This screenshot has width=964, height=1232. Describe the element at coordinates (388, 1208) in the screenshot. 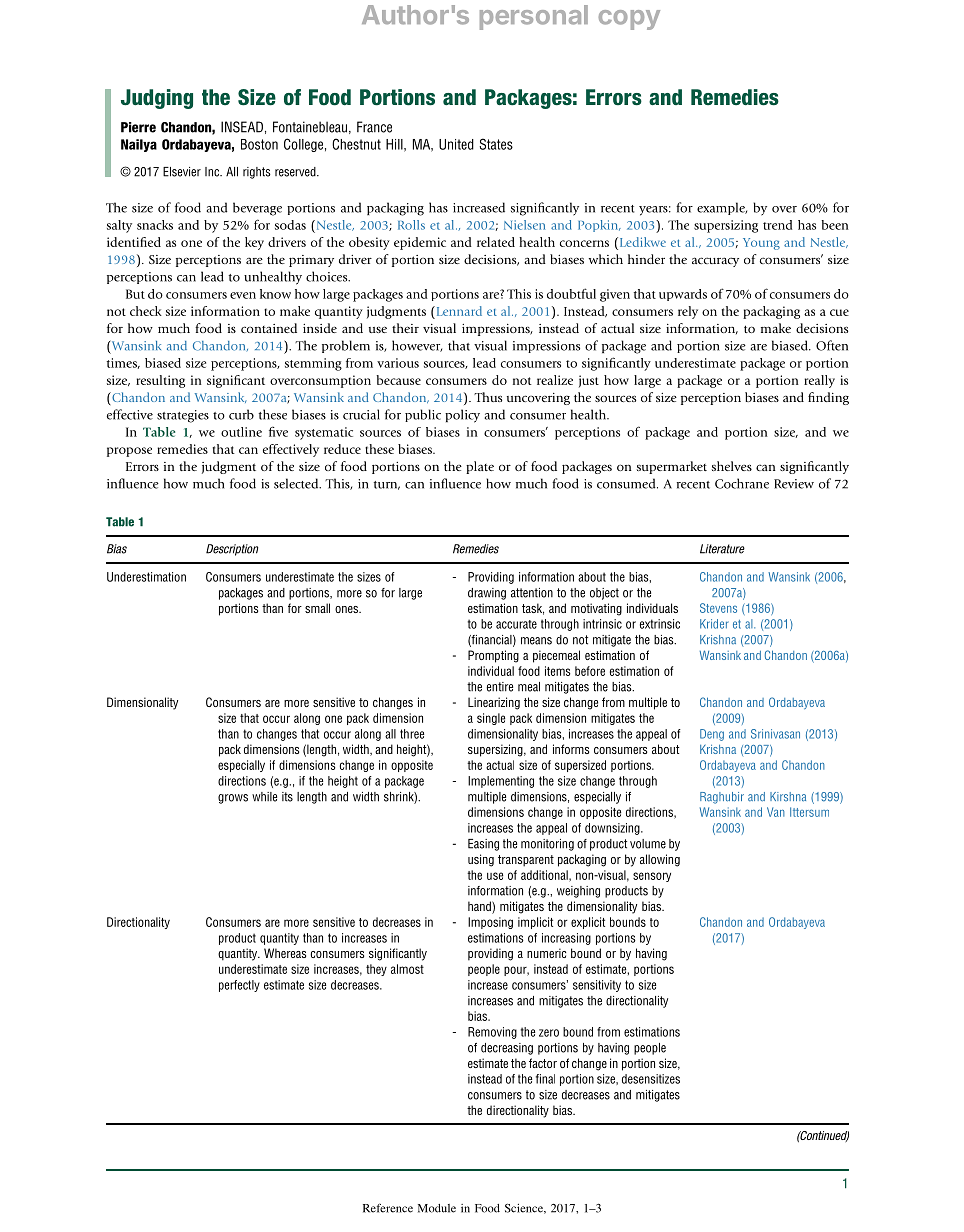

I see `Reference` at that location.
